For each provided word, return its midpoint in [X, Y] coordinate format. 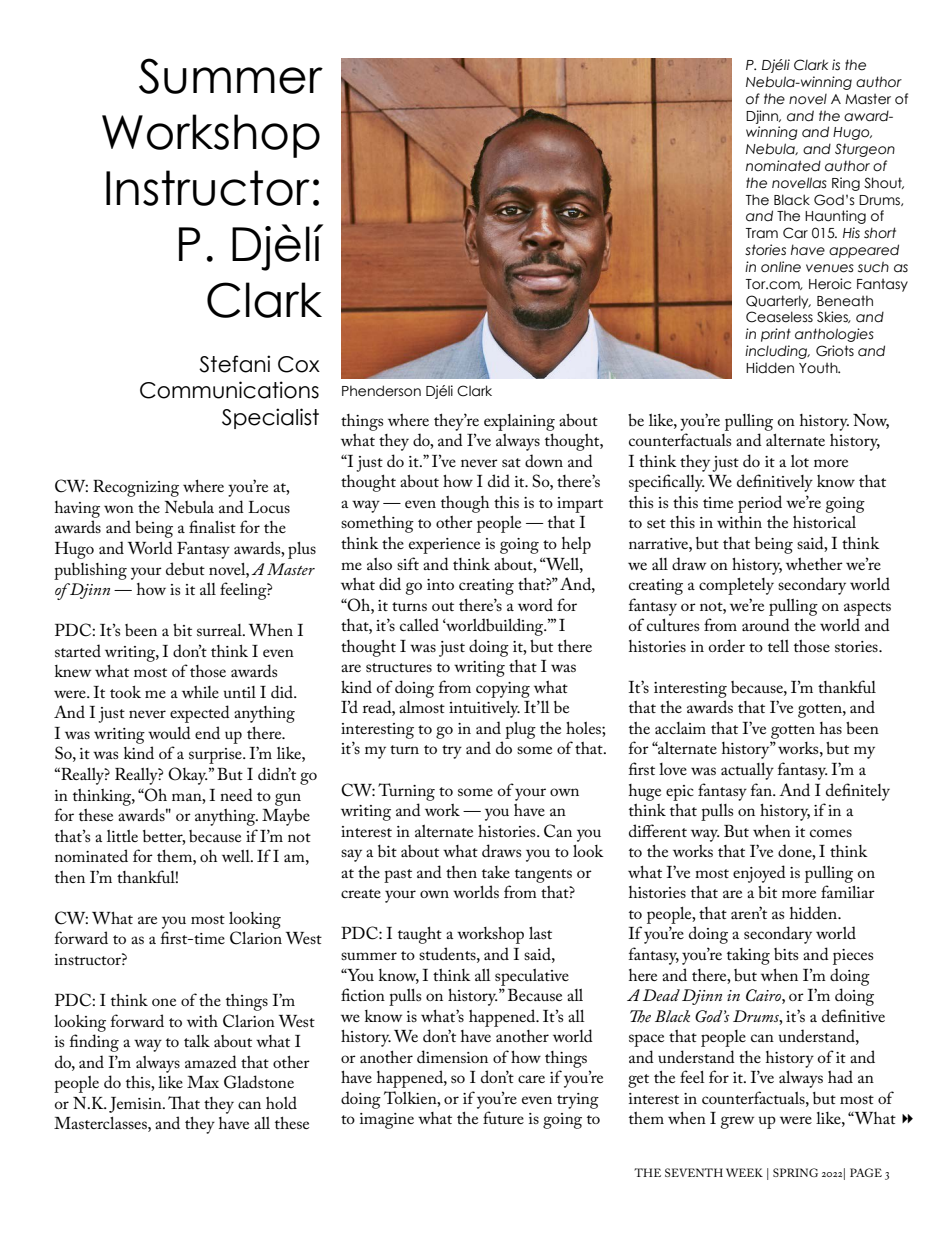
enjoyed [759, 874]
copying [503, 690]
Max [203, 1082]
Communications [229, 390]
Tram [762, 233]
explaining [519, 422]
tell [778, 646]
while [200, 692]
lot [800, 461]
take [496, 872]
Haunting [835, 217]
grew [737, 1122]
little [122, 836]
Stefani [234, 364]
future [503, 1117]
